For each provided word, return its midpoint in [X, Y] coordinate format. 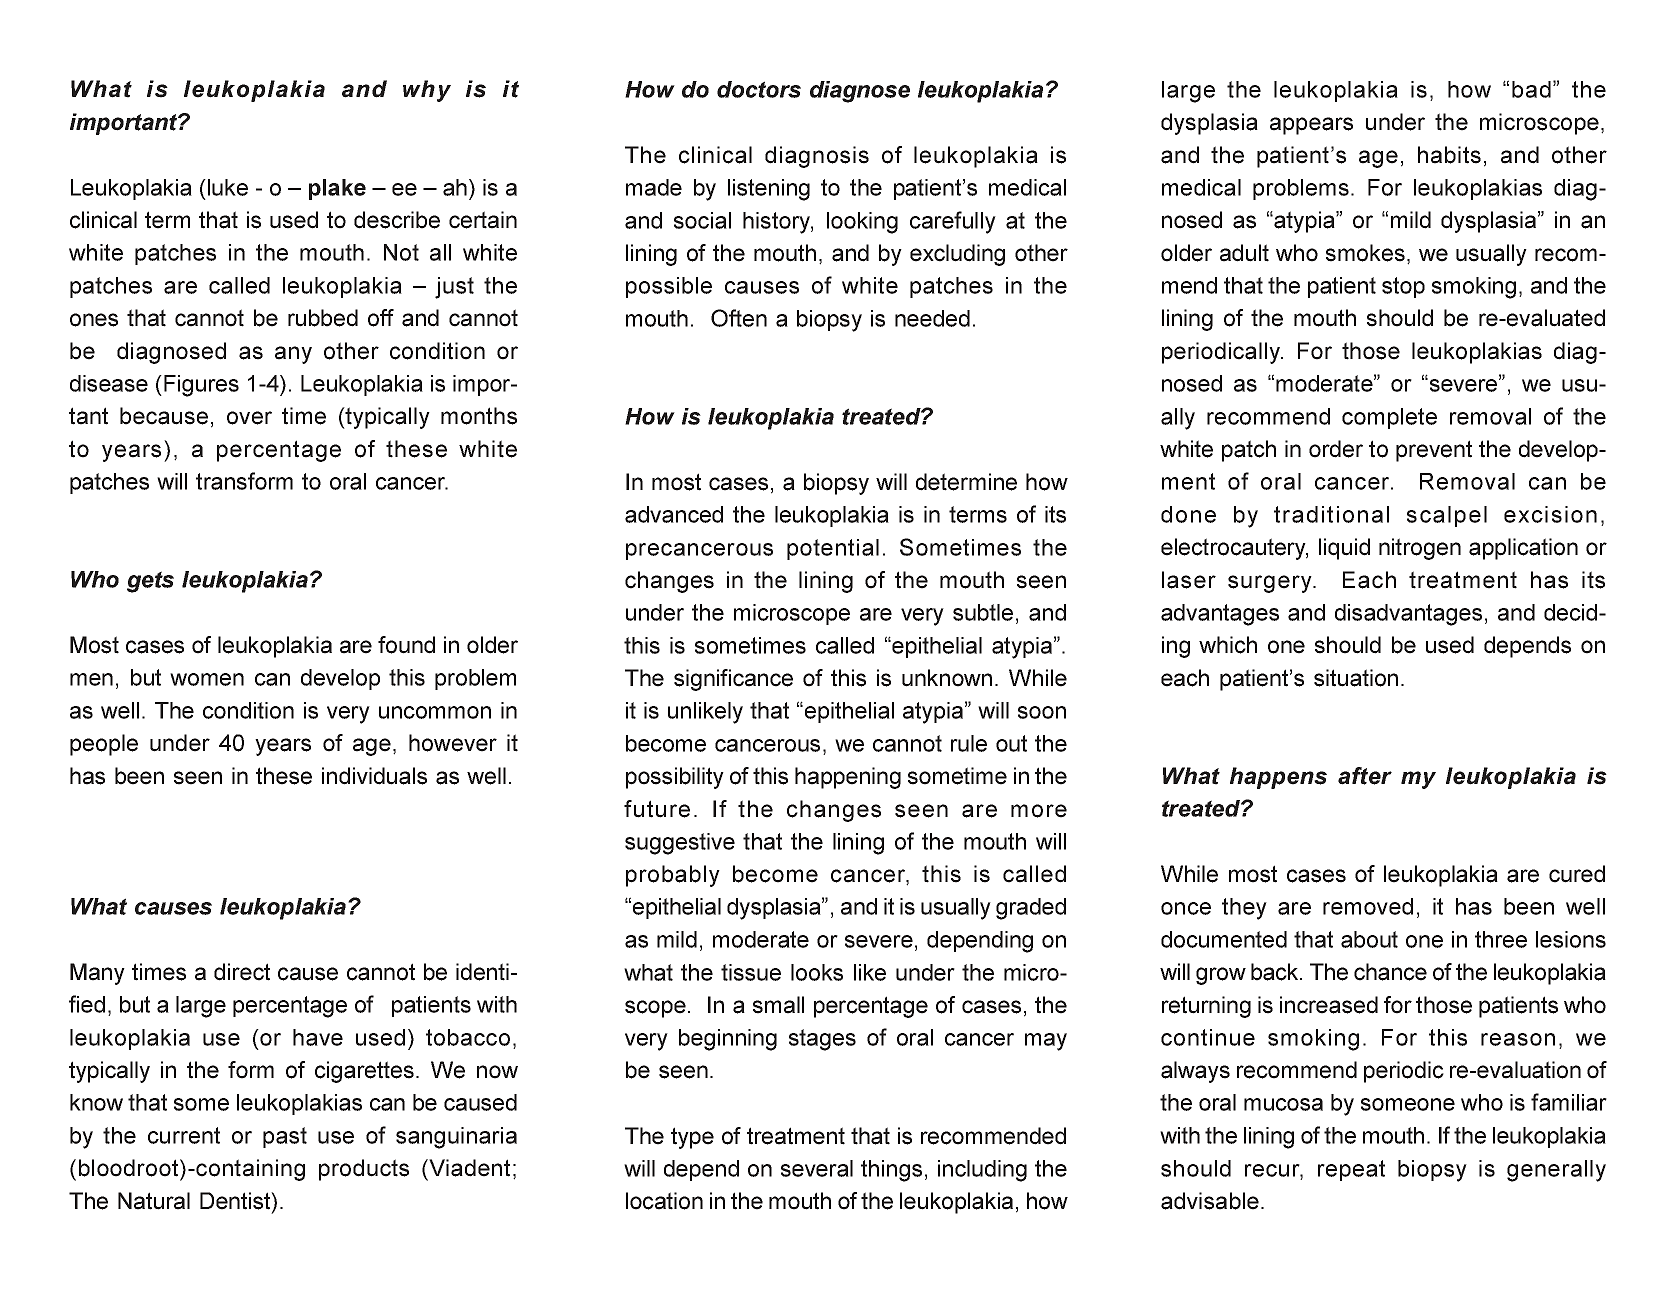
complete [1389, 418]
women [207, 679]
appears [1311, 126]
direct [242, 972]
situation [1356, 678]
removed [1368, 906]
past [285, 1137]
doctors [759, 89]
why [427, 91]
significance [733, 680]
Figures [201, 386]
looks [817, 972]
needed [932, 318]
